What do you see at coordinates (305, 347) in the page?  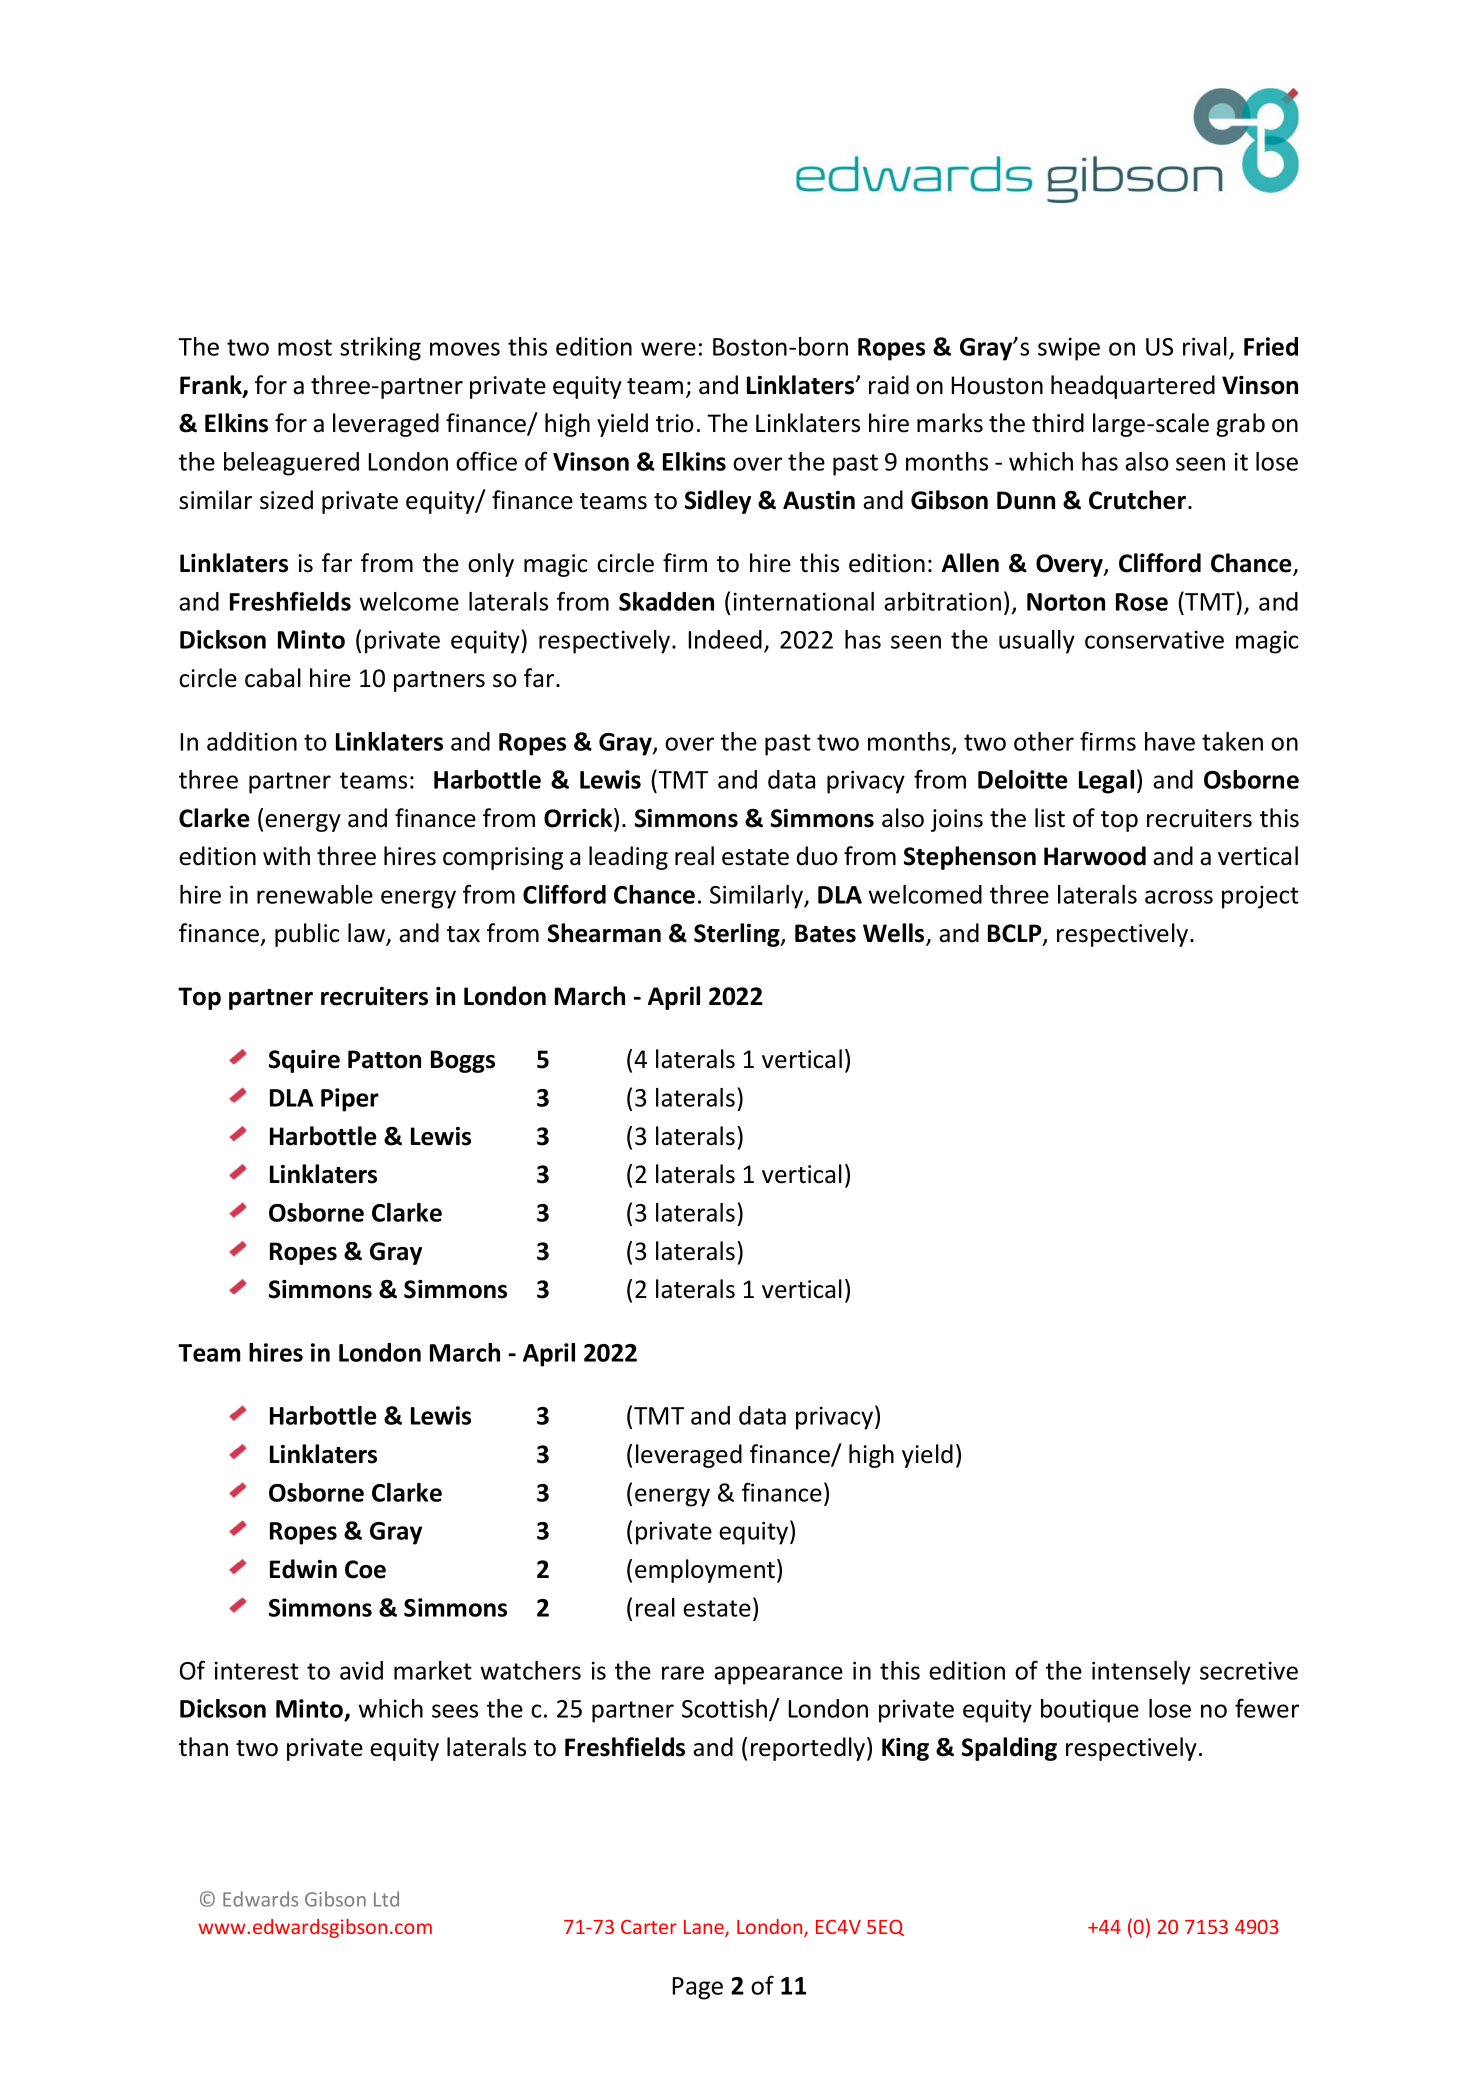 I see `most` at bounding box center [305, 347].
